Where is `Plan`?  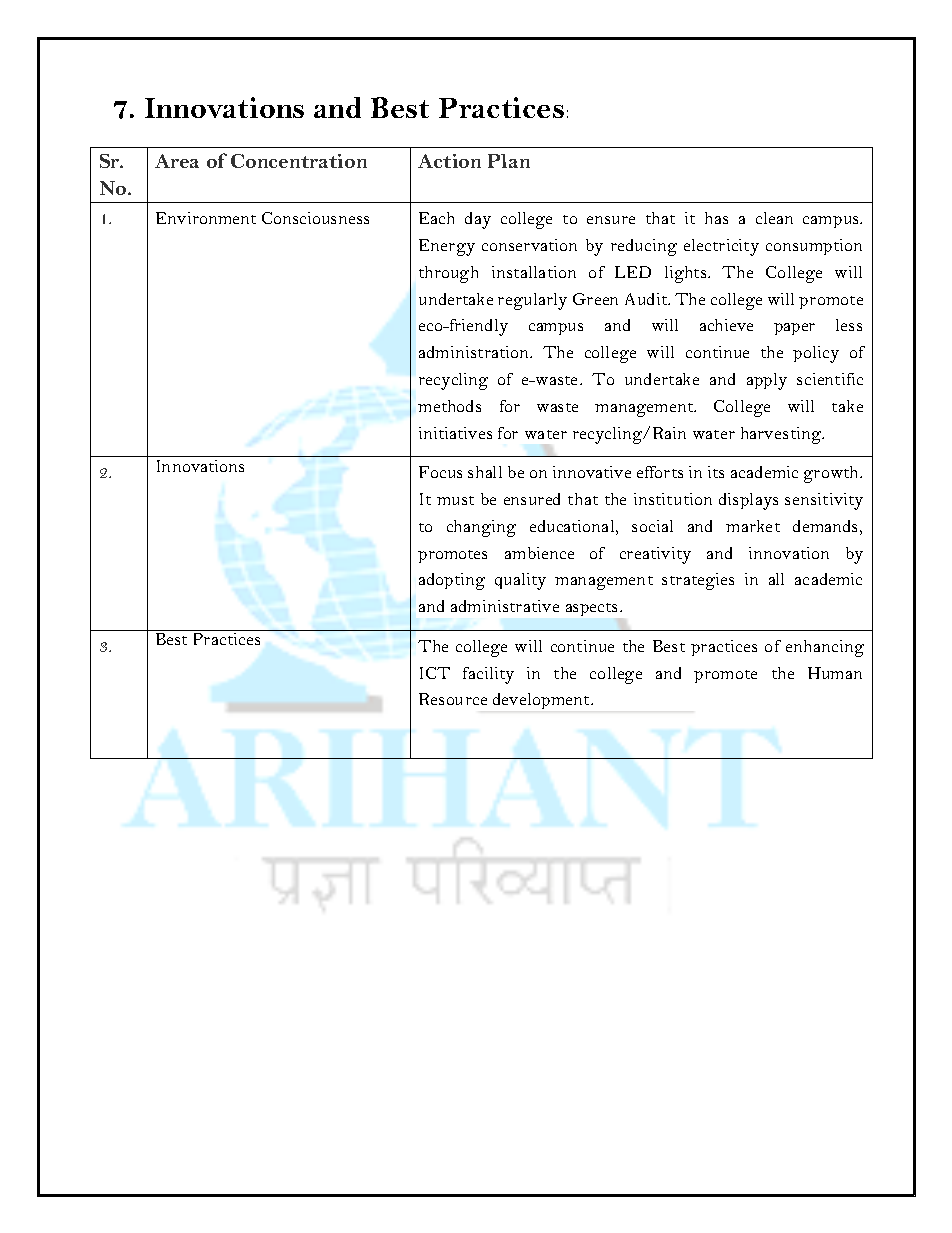
Plan is located at coordinates (509, 161).
